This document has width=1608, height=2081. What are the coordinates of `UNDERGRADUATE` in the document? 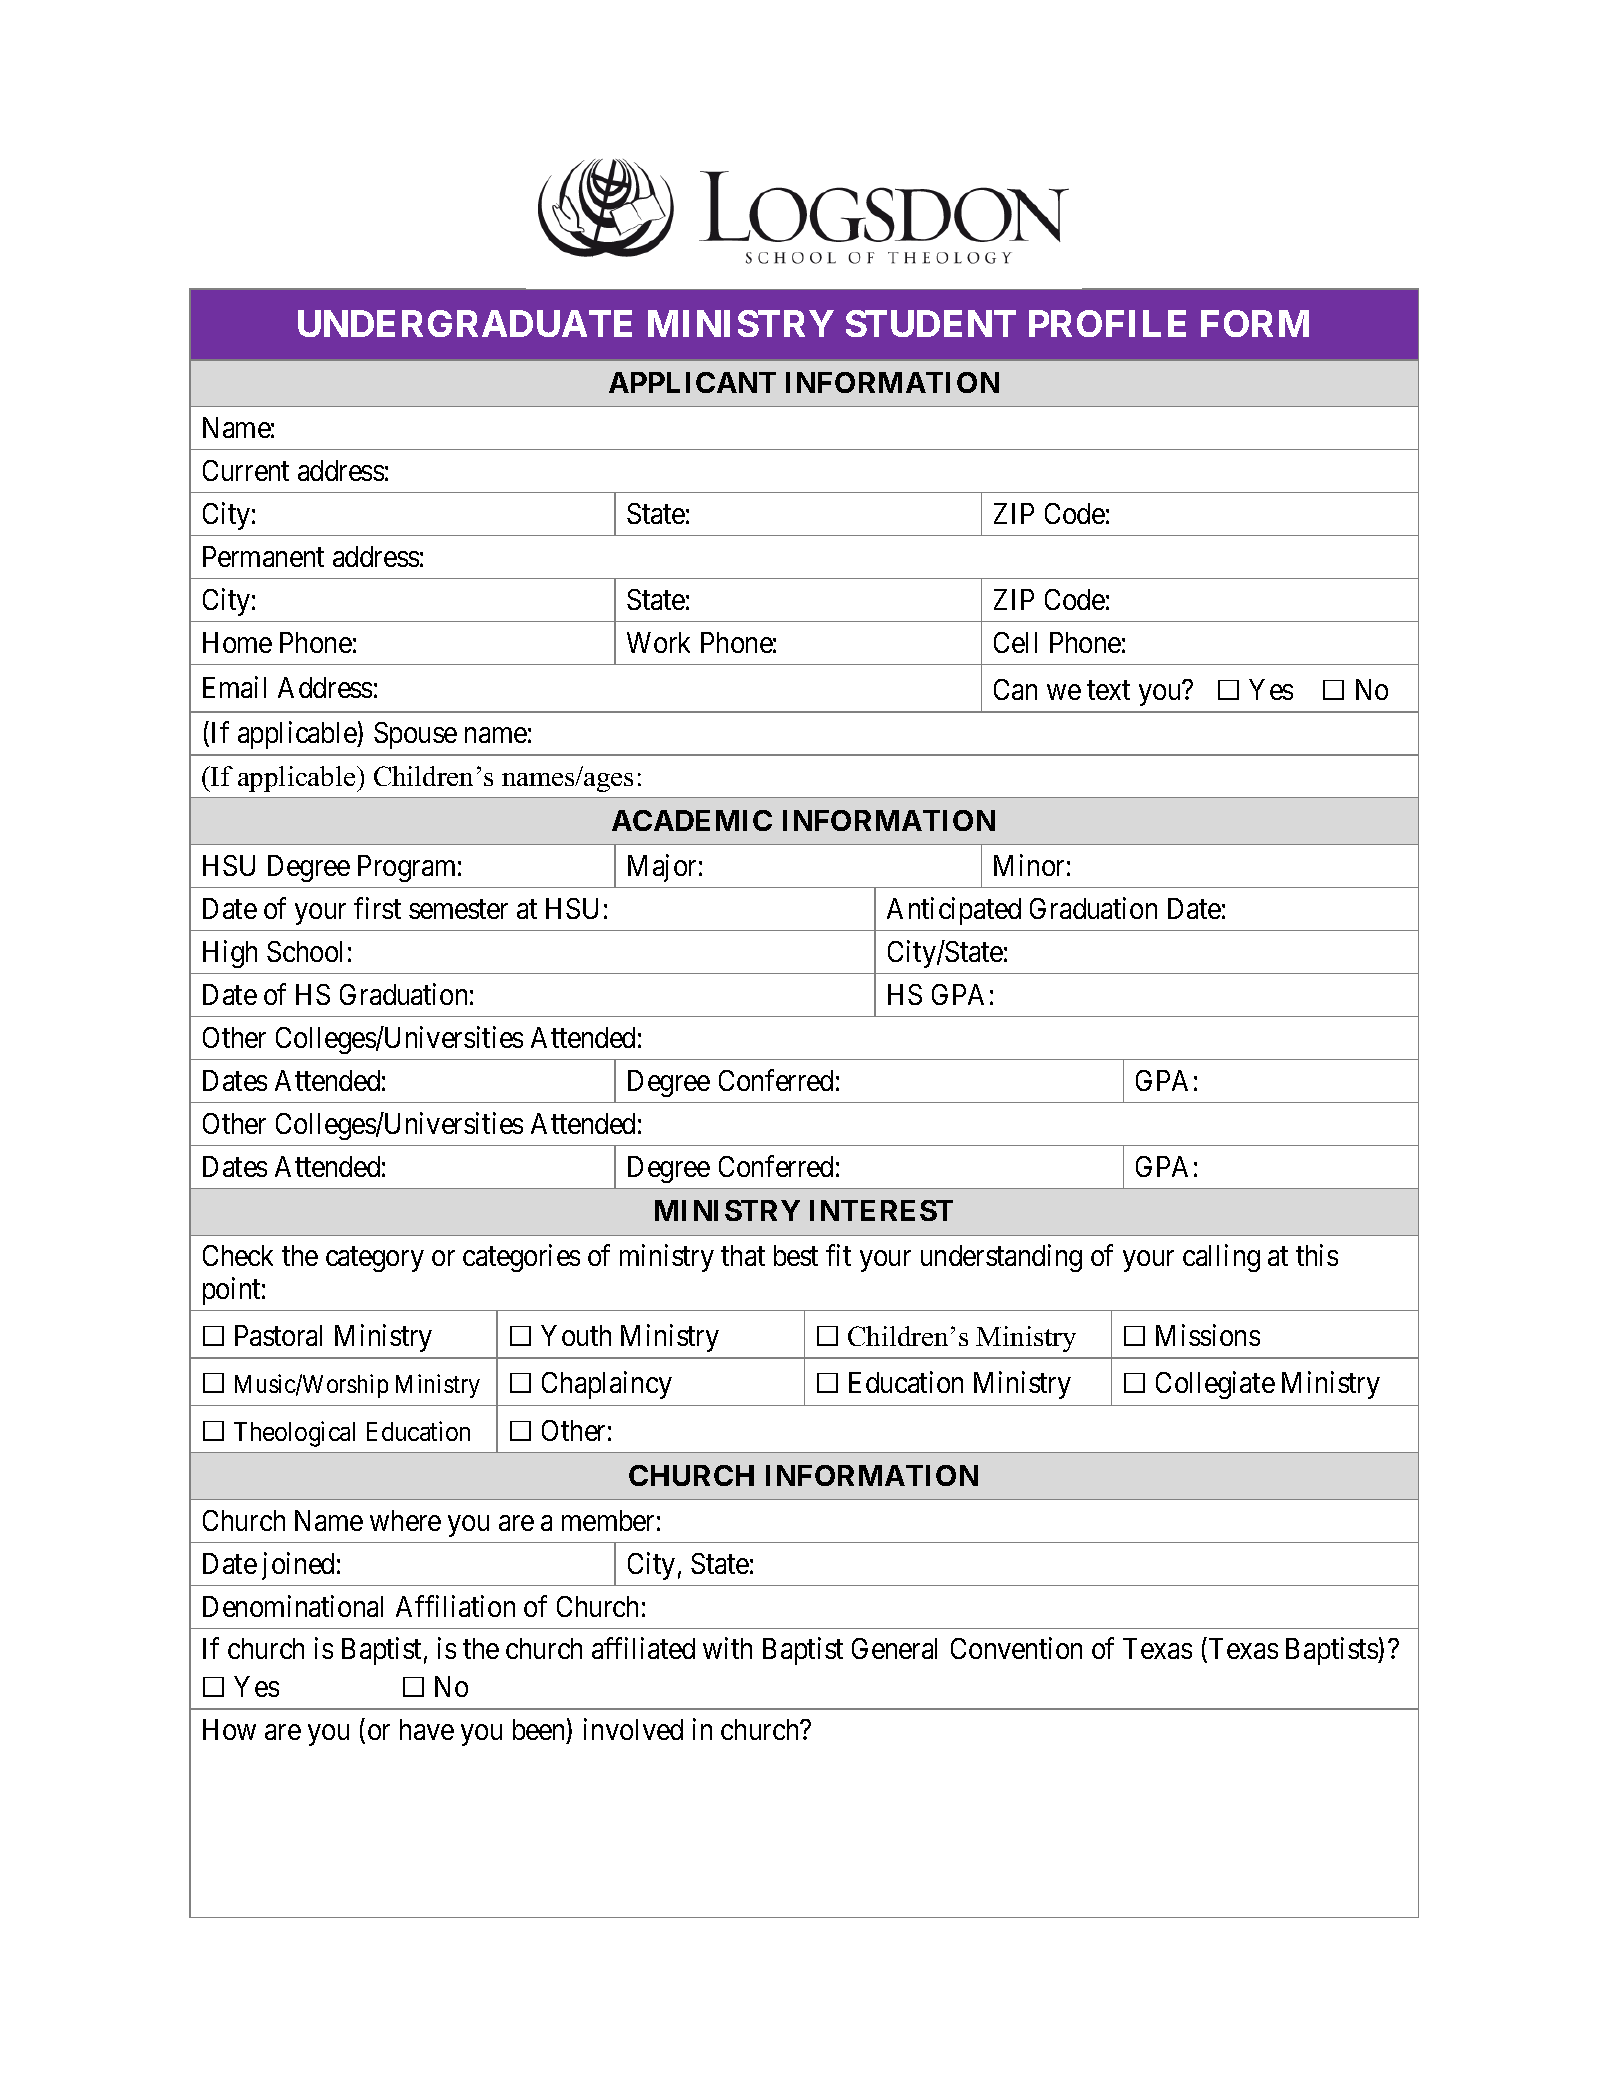 It's located at (465, 323).
